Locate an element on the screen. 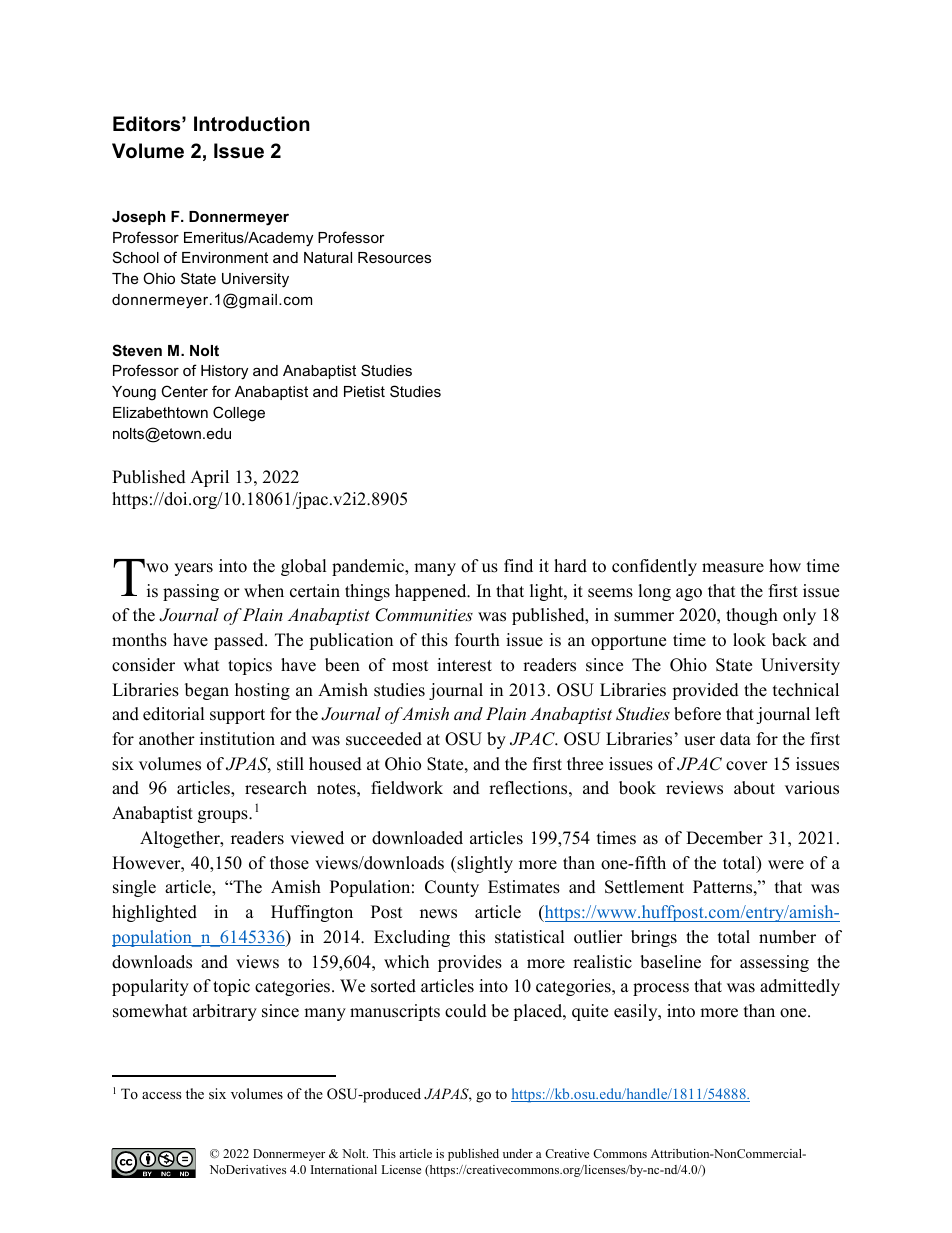  easily is located at coordinates (637, 1012).
